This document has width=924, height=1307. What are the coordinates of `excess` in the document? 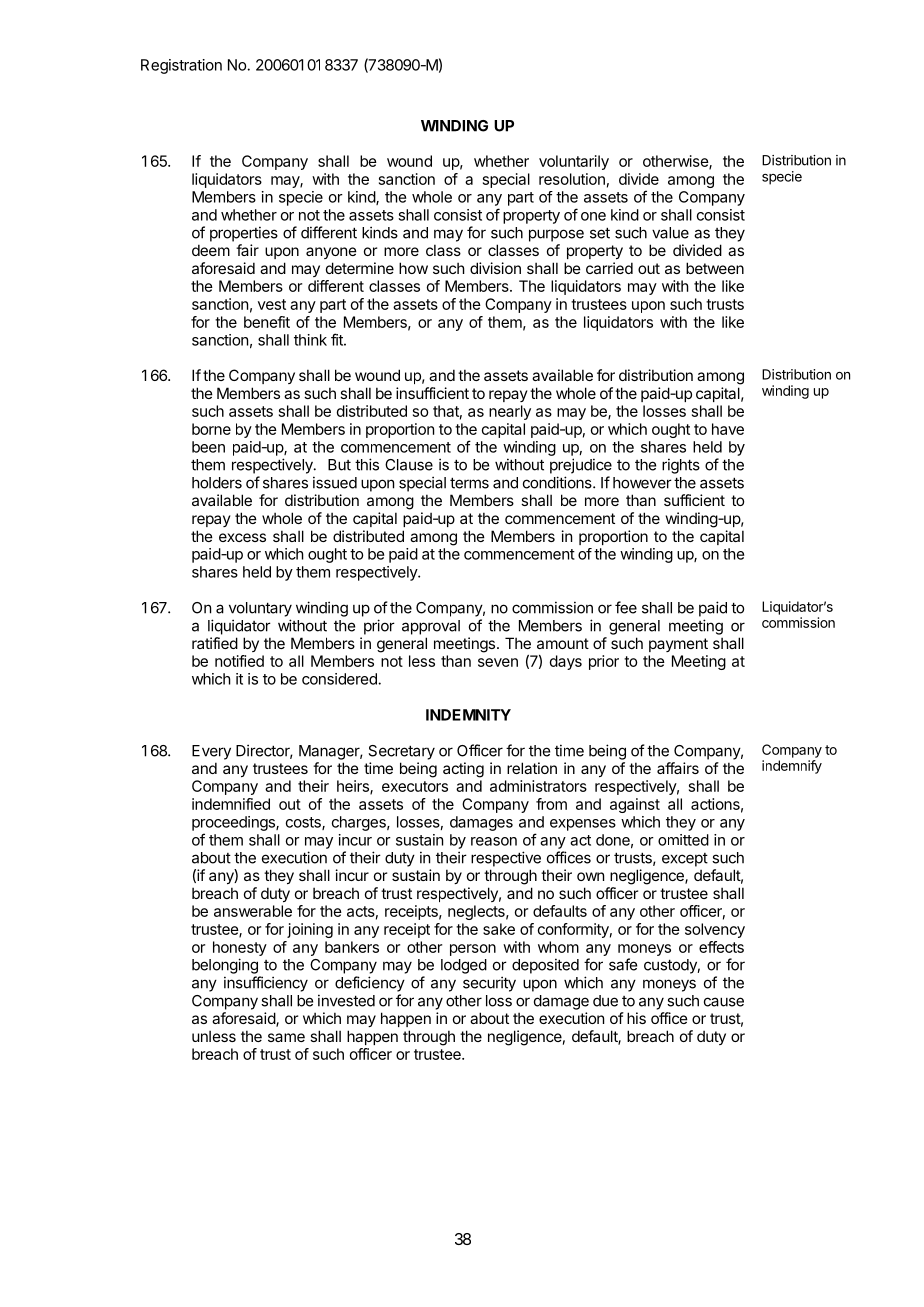 It's located at (242, 537).
